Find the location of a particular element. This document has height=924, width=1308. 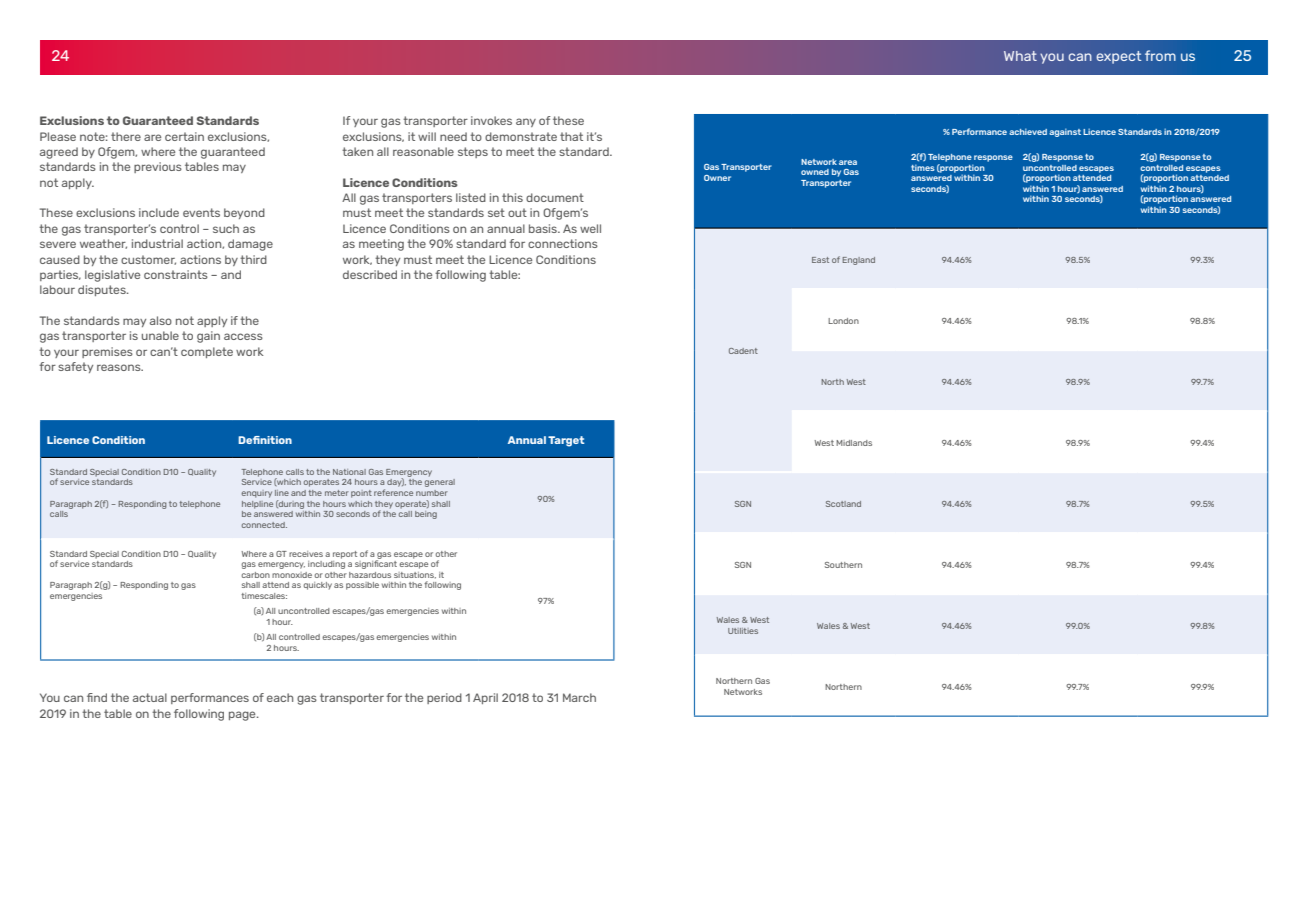

What is located at coordinates (1020, 56).
